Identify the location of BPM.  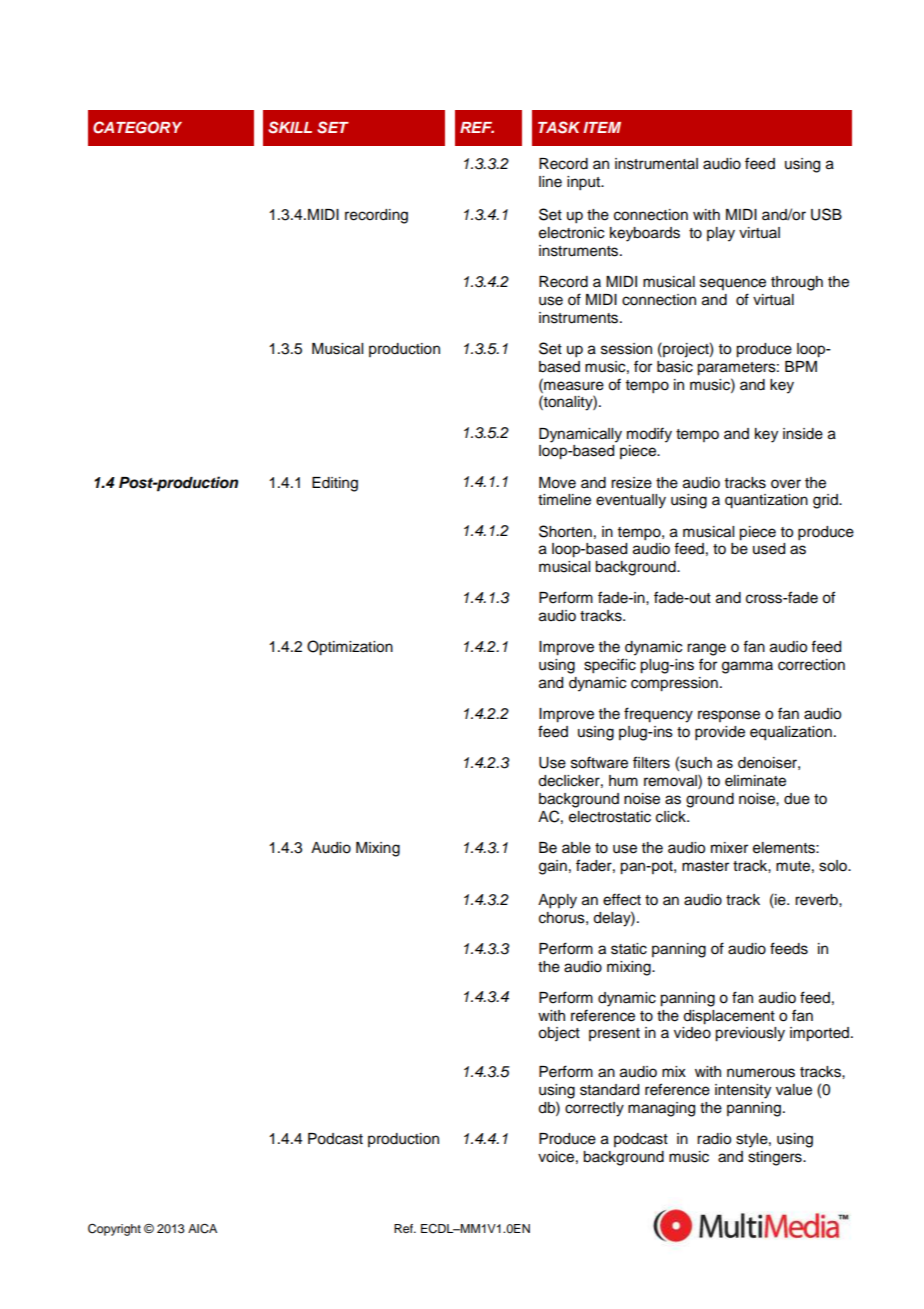
(801, 366).
